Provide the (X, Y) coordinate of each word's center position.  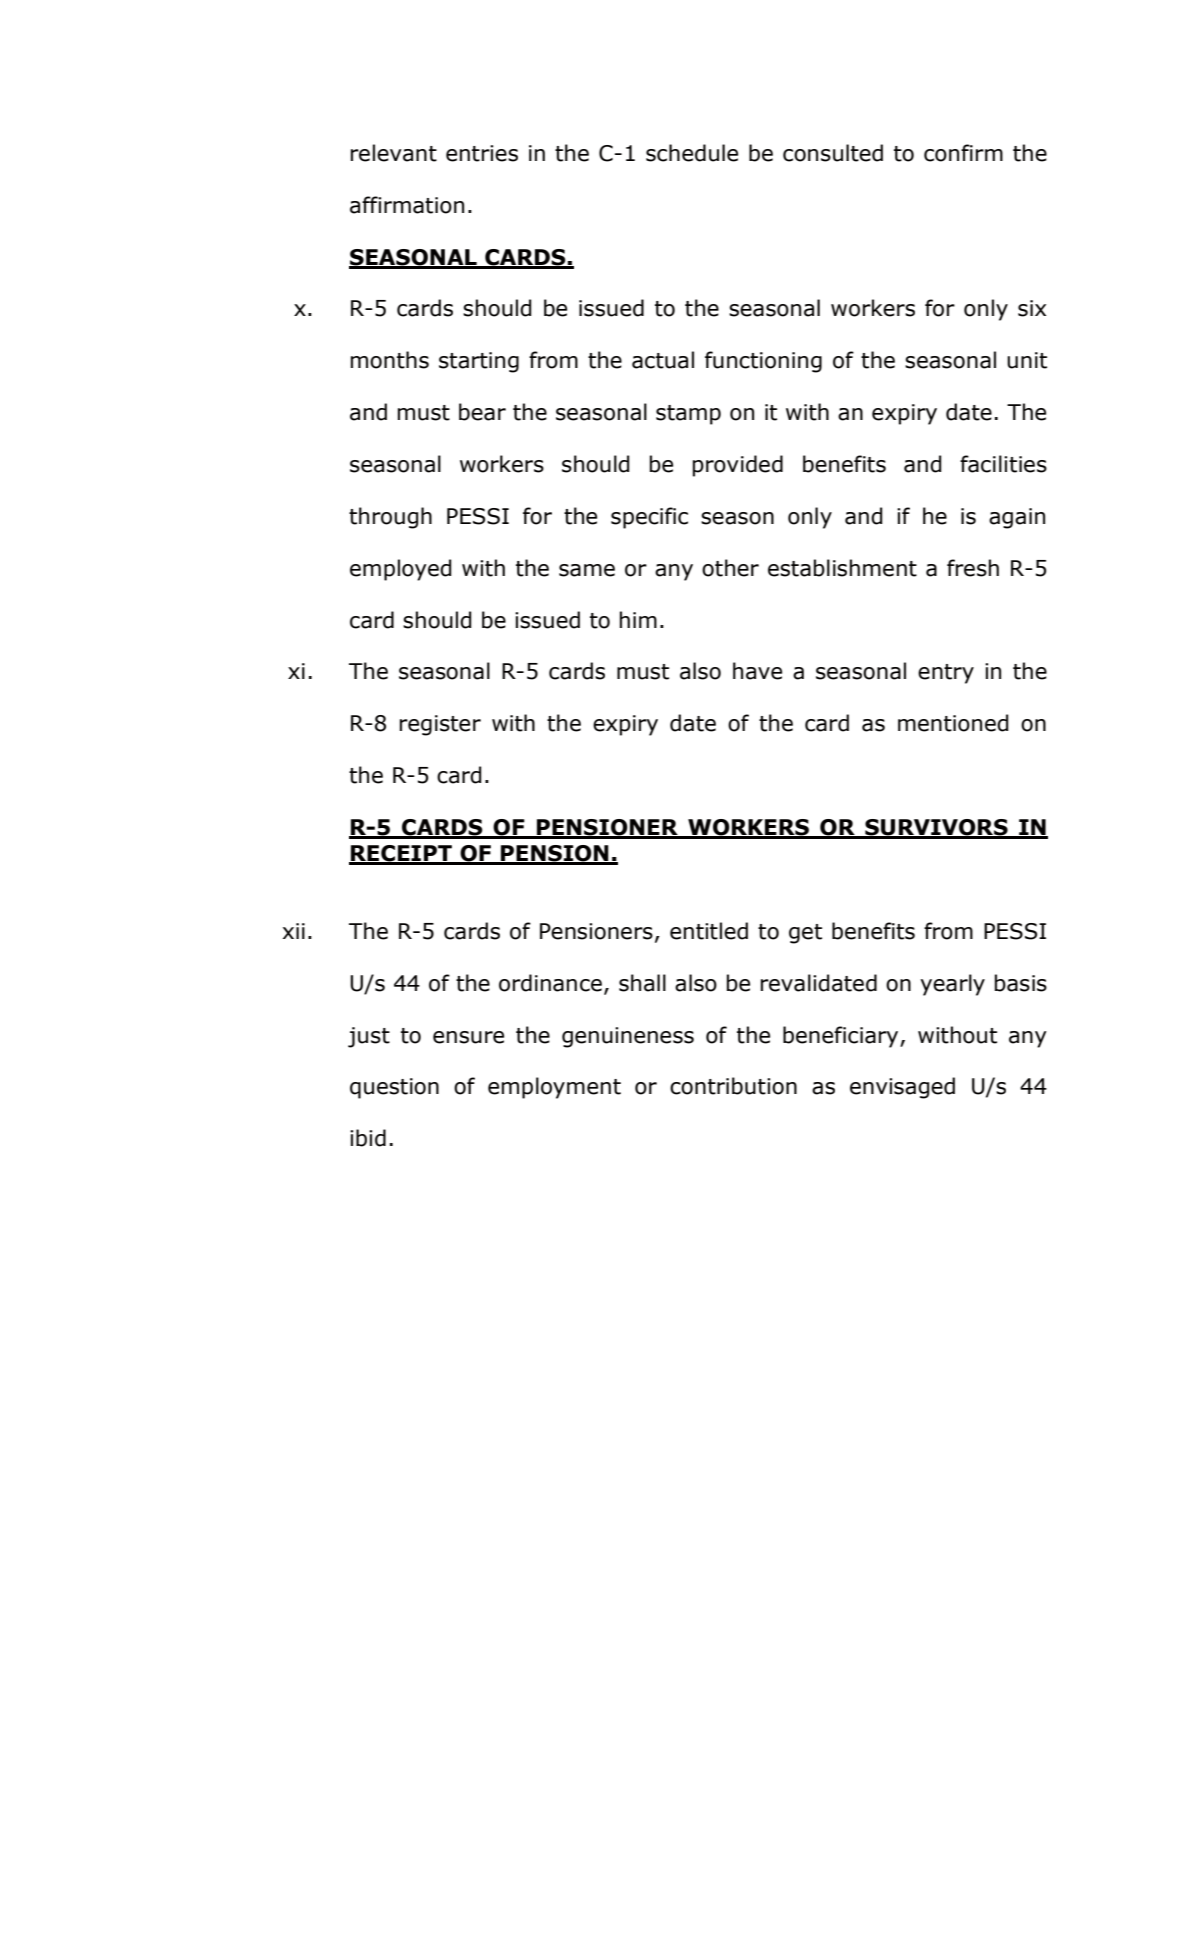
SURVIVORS (936, 828)
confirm (963, 153)
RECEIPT (402, 854)
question (394, 1088)
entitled (709, 931)
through (390, 518)
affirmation (407, 205)
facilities (1003, 464)
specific (649, 518)
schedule (692, 153)
